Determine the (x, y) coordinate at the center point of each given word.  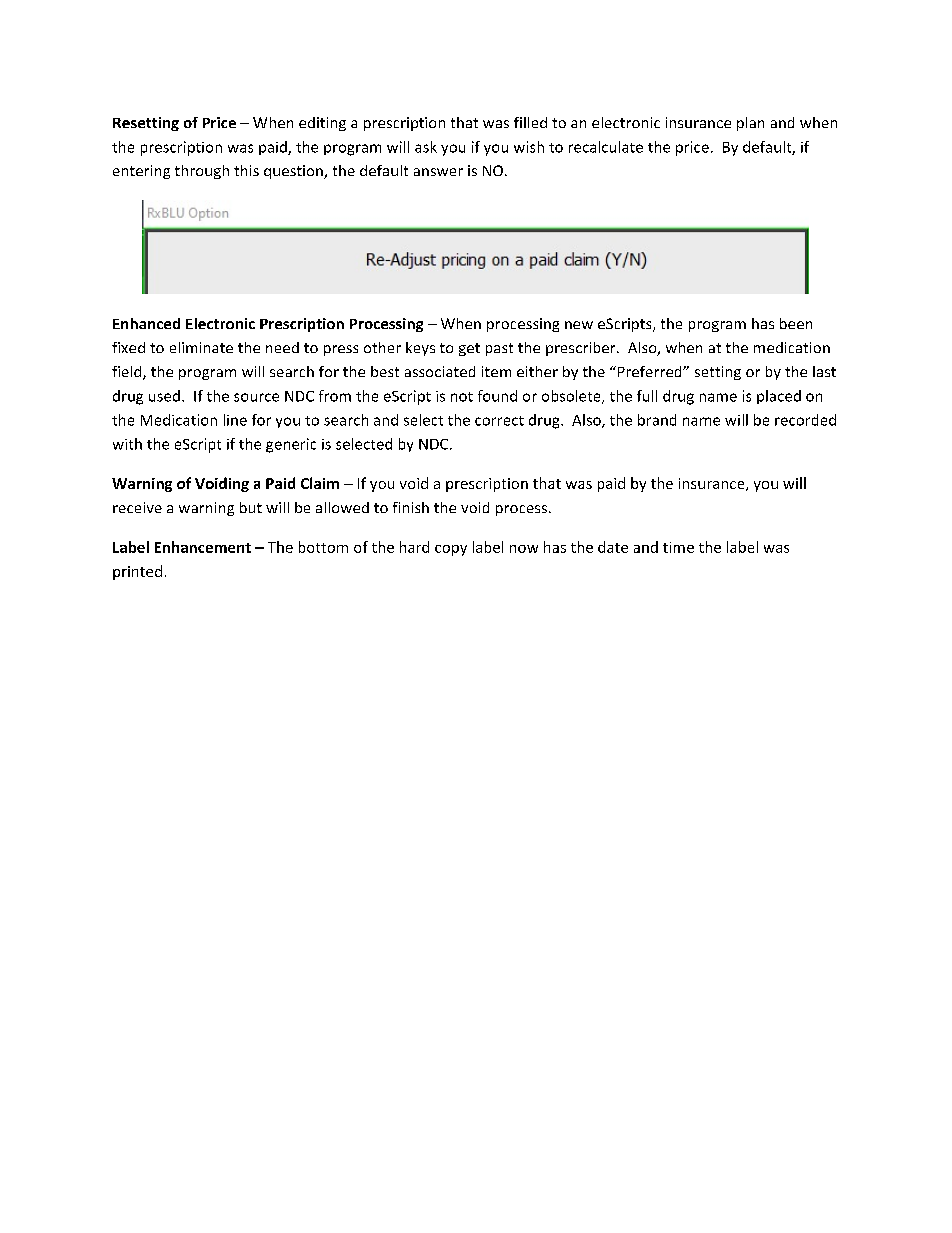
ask (426, 147)
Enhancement (203, 547)
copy (451, 550)
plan (750, 124)
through (202, 172)
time (678, 547)
